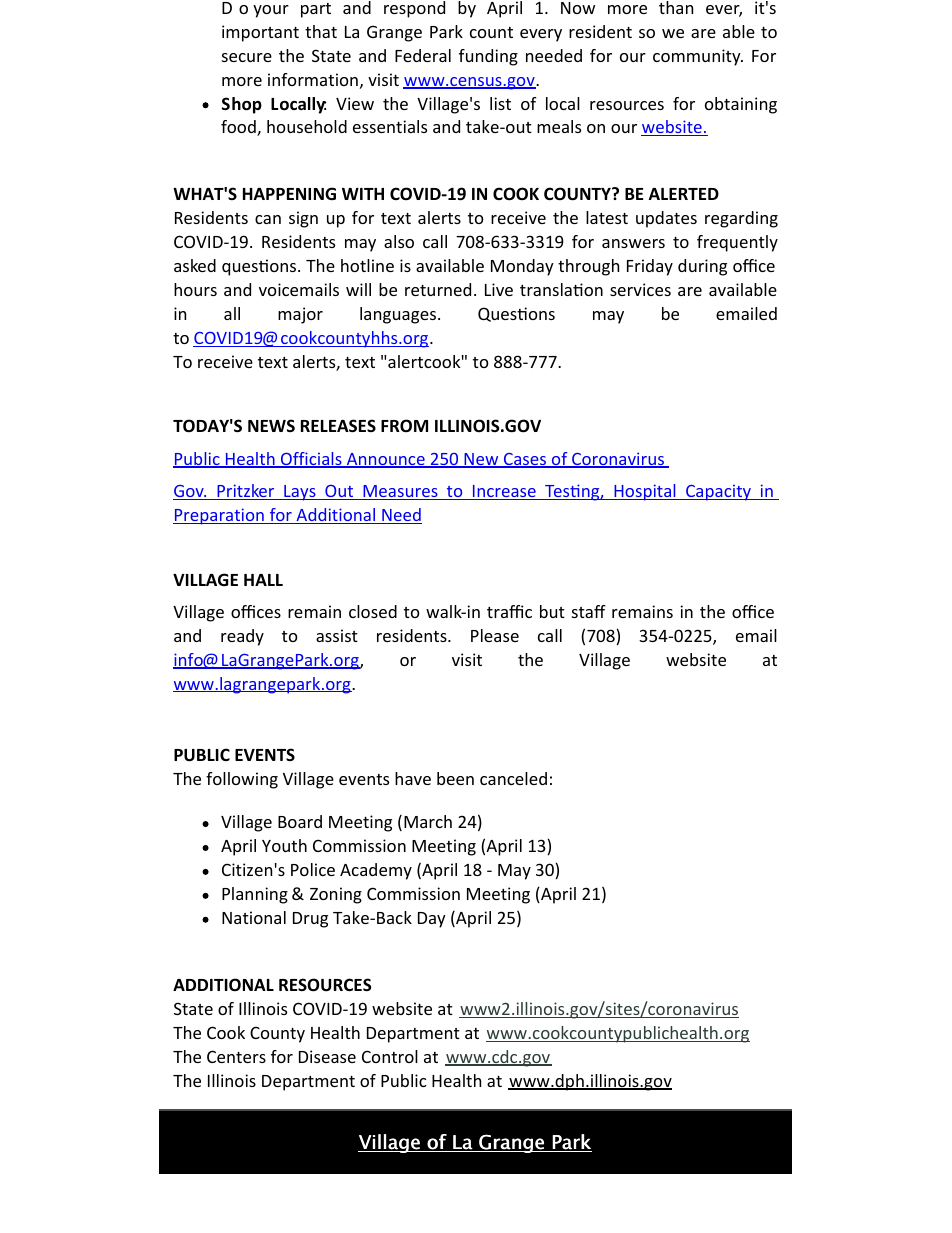 Image resolution: width=952 pixels, height=1233 pixels. Describe the element at coordinates (438, 289) in the document. I see `returned` at that location.
